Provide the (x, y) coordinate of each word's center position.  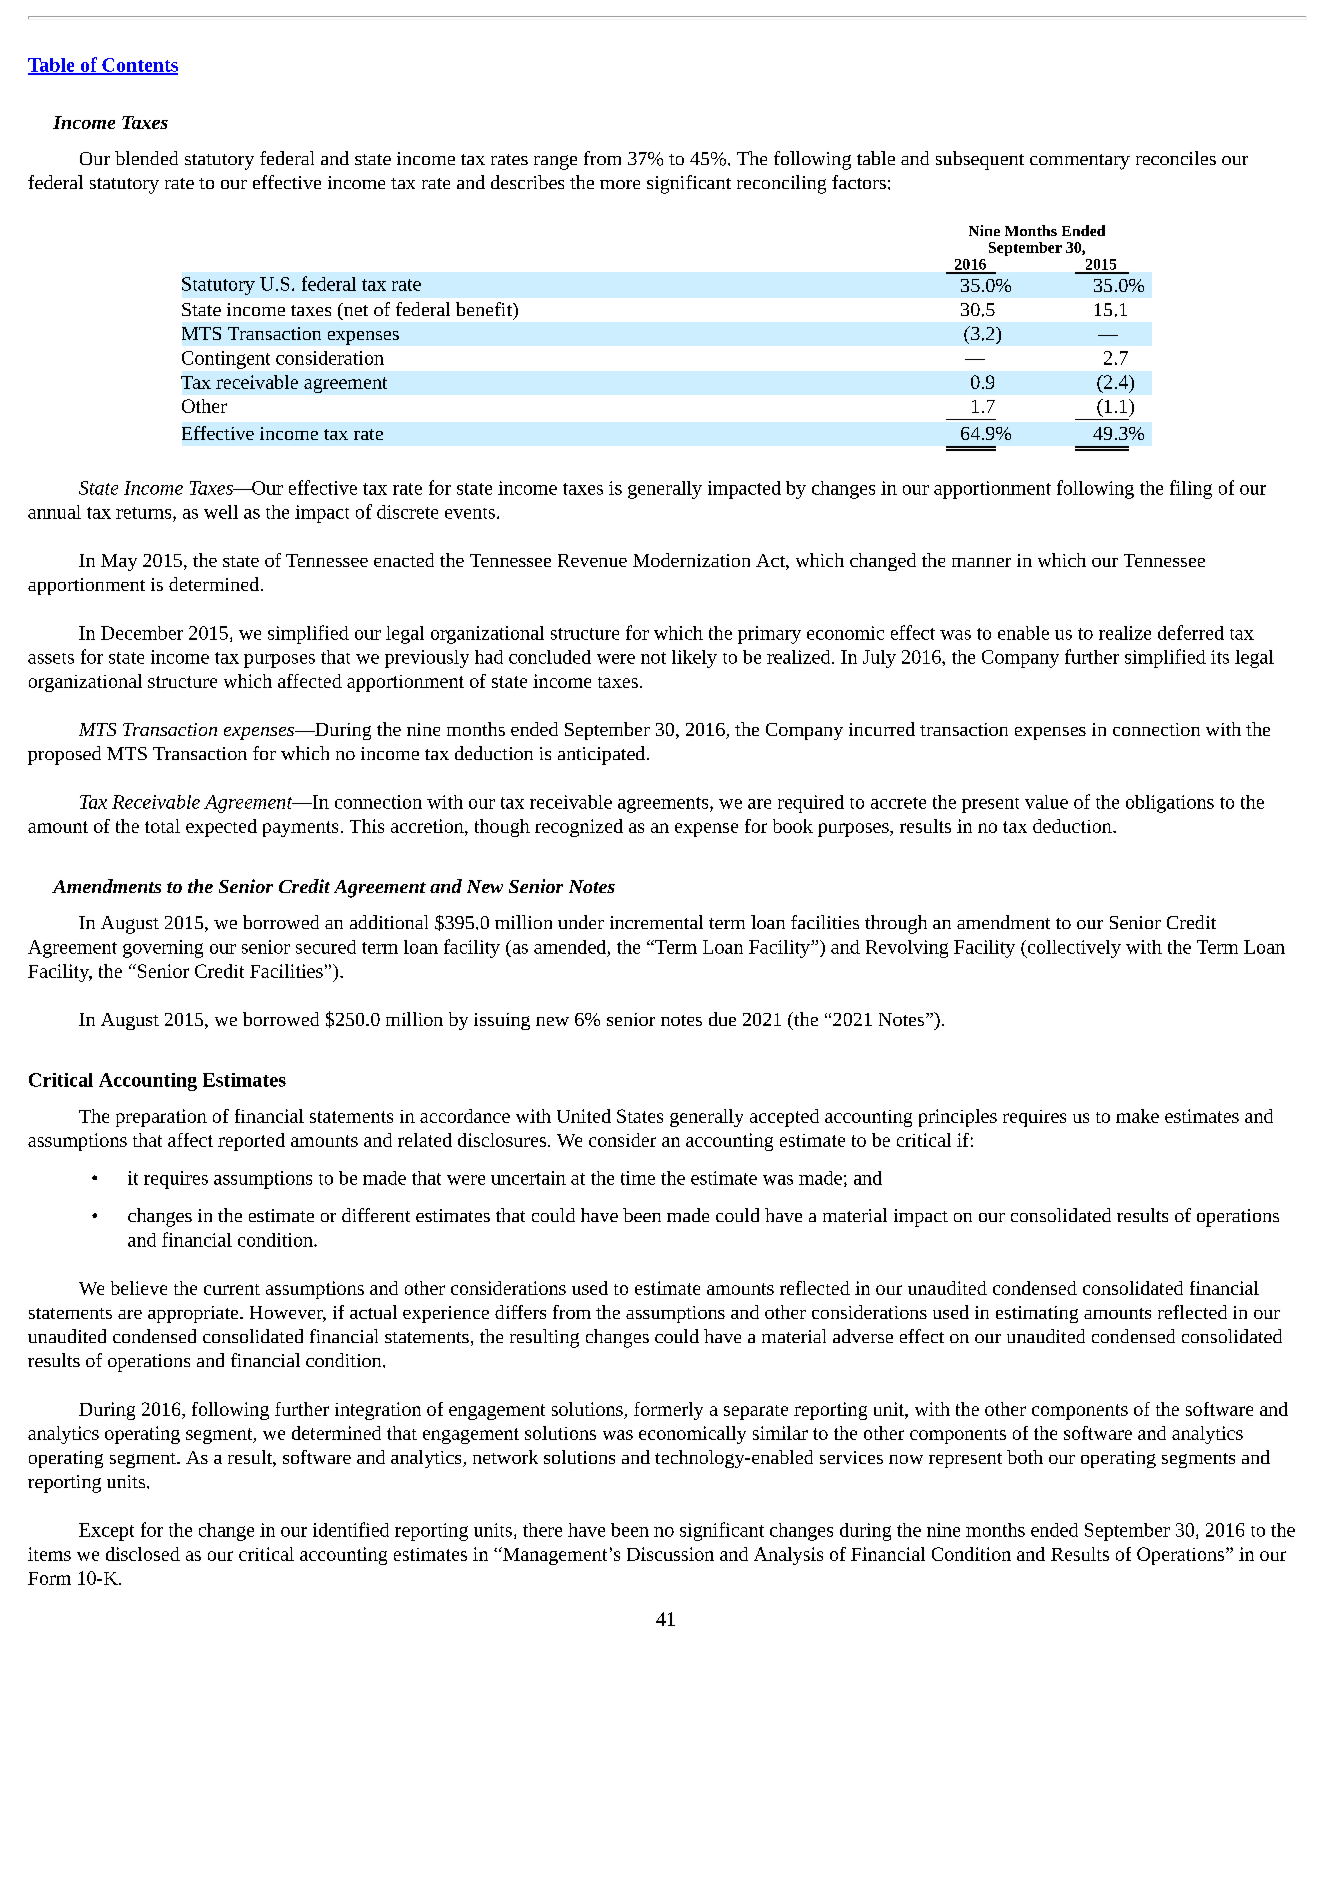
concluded (550, 657)
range (555, 162)
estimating (1037, 1314)
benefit (485, 309)
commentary (1080, 162)
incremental (656, 922)
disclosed (143, 1554)
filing (1191, 489)
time (638, 1178)
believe (139, 1288)
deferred (1191, 632)
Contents (139, 66)
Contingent (226, 360)
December (142, 633)
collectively (1073, 949)
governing (163, 949)
